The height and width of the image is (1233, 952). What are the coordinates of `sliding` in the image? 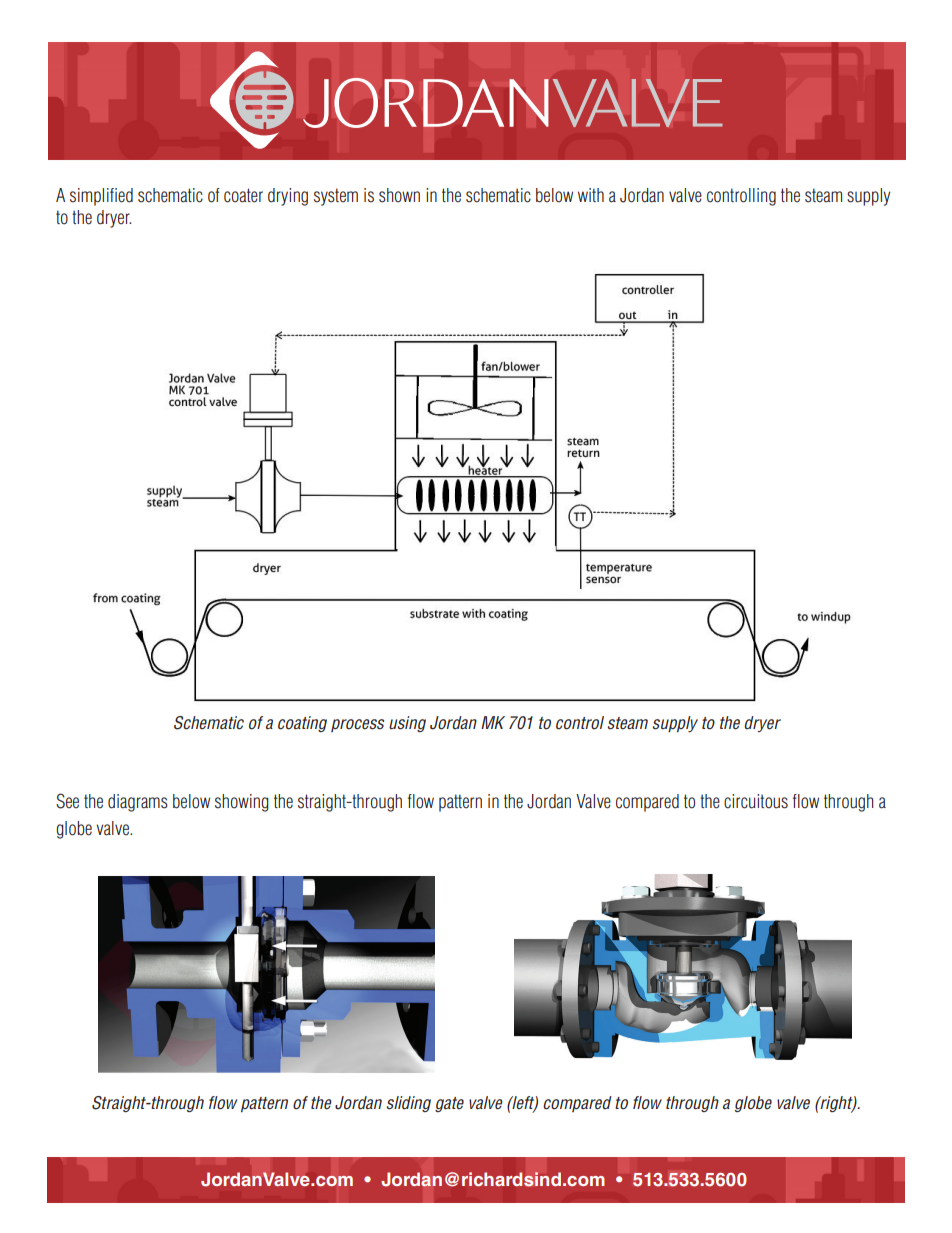 It's located at (408, 1104).
